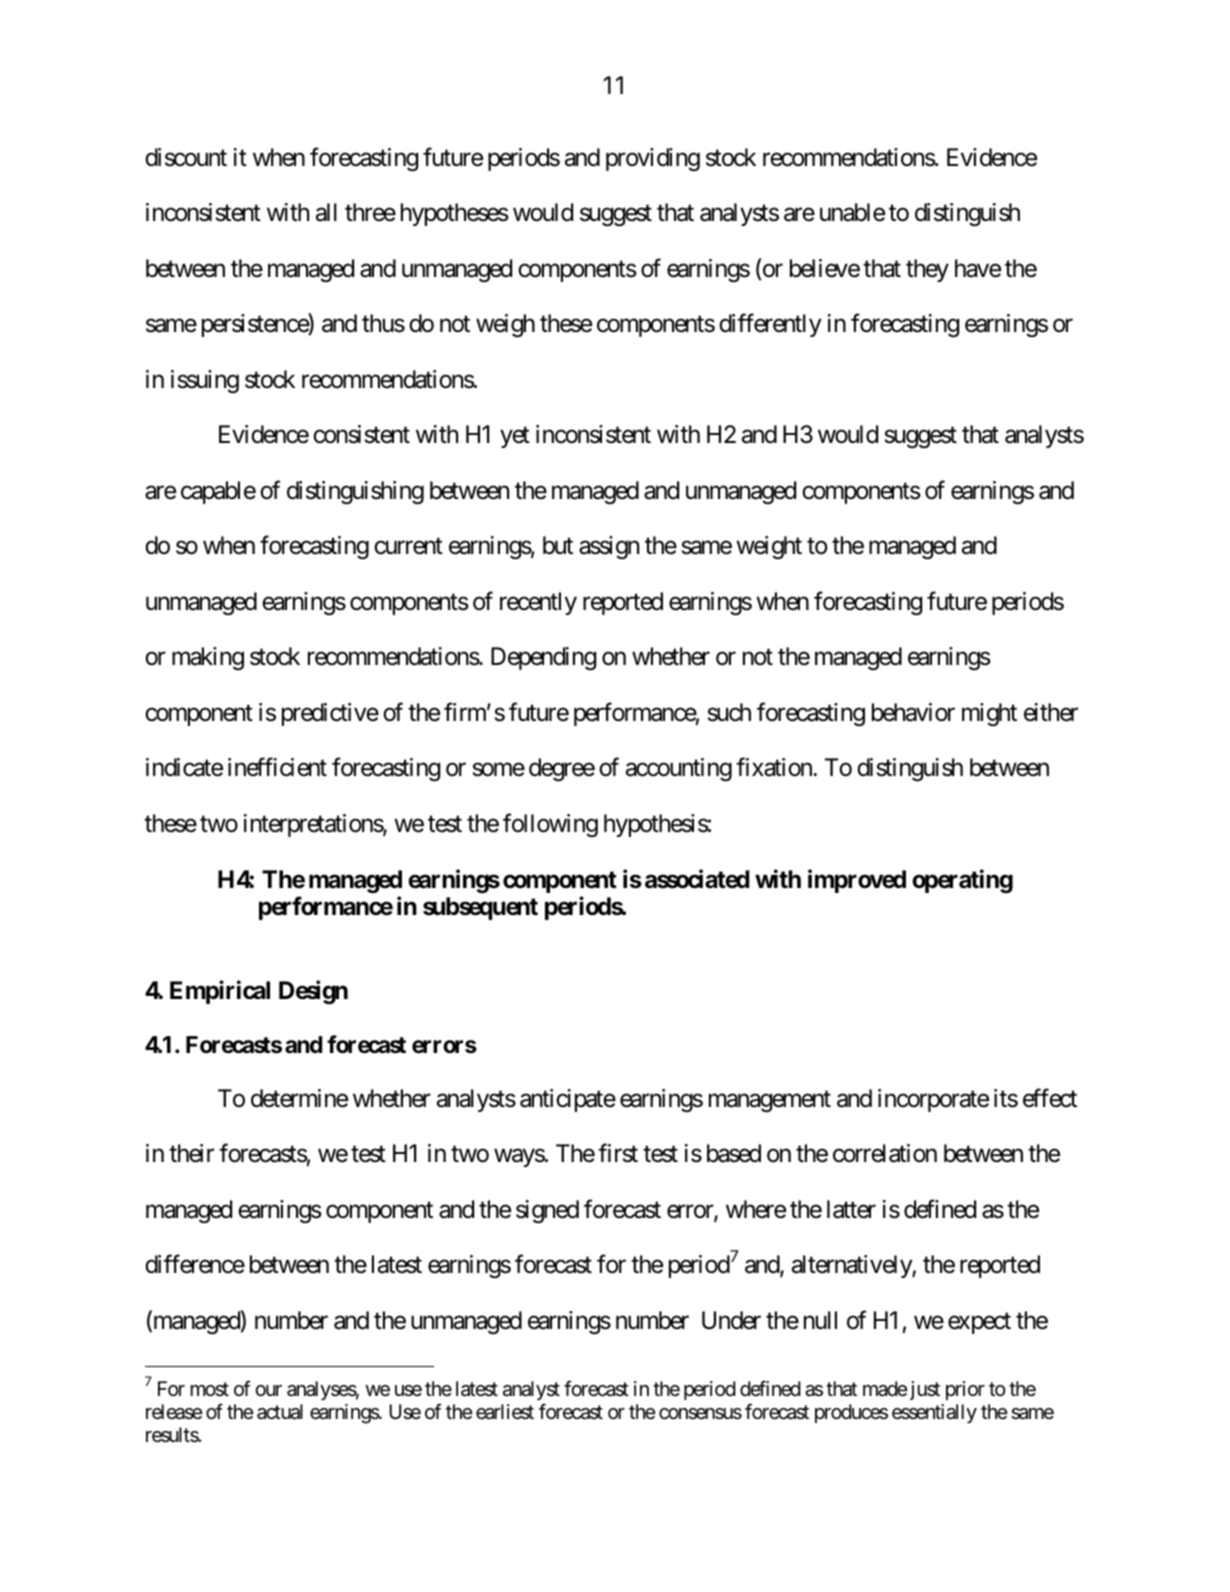 This page has width=1230, height=1592. What do you see at coordinates (697, 879) in the page?
I see `associated` at bounding box center [697, 879].
